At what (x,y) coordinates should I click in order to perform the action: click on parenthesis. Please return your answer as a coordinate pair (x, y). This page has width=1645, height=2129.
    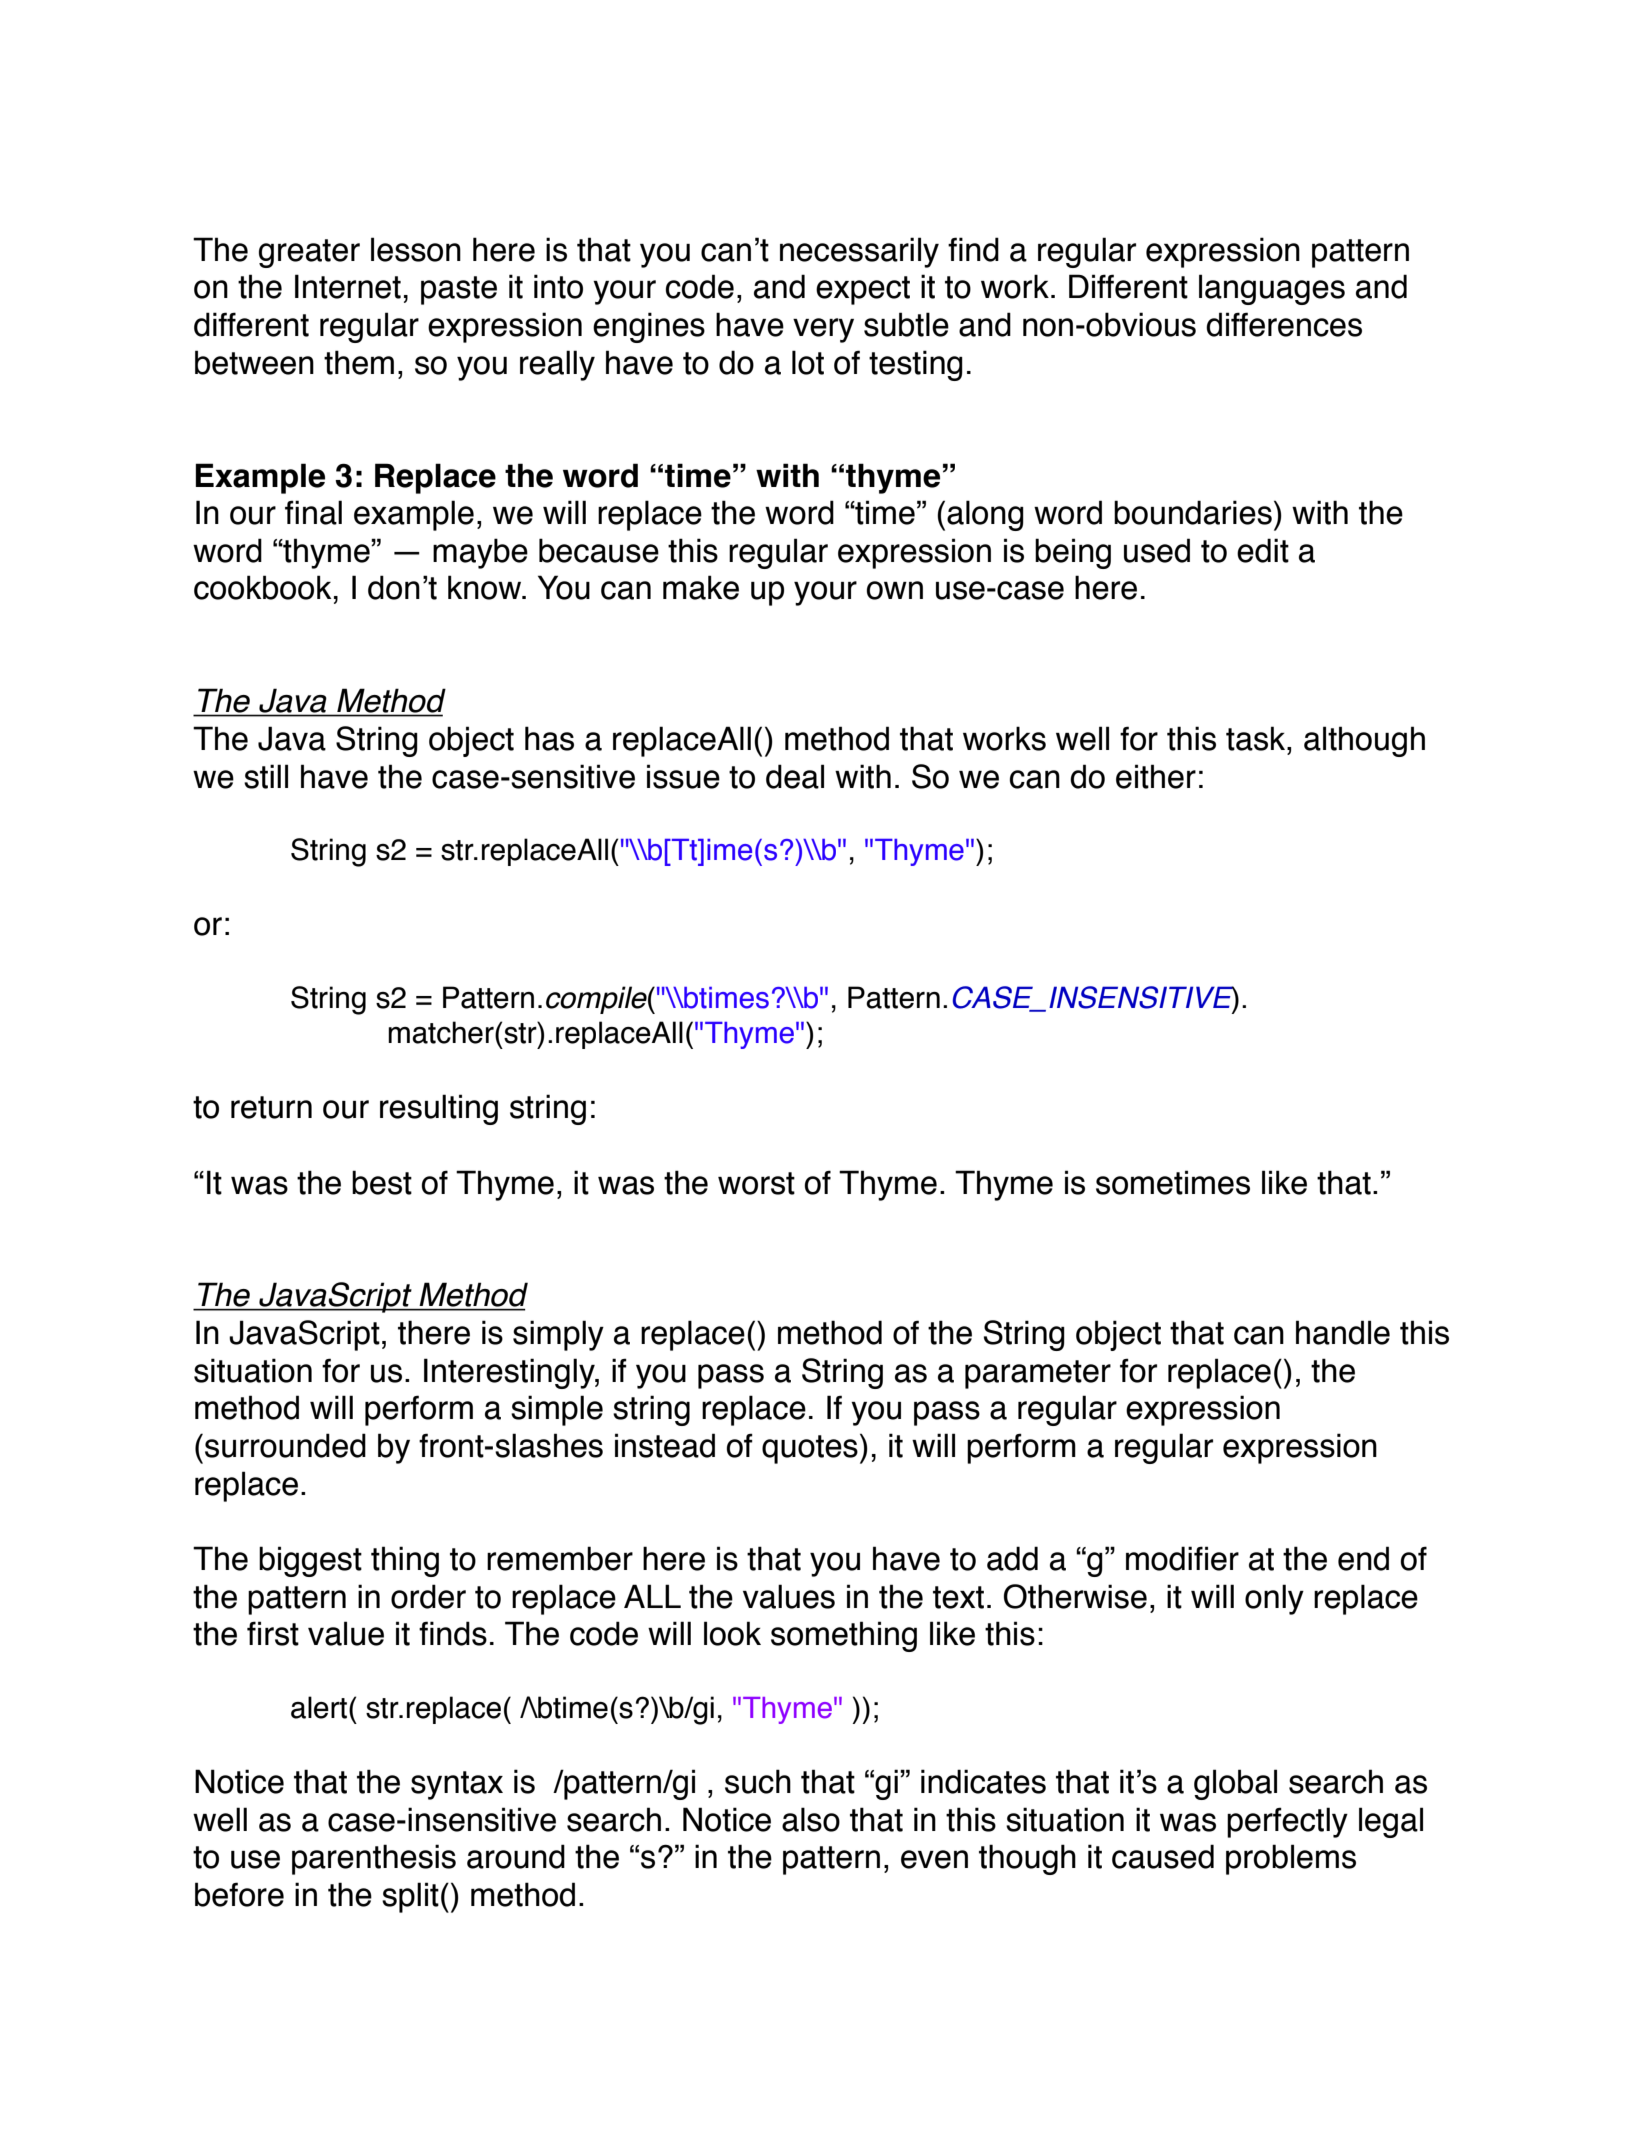
    Looking at the image, I should click on (374, 1859).
